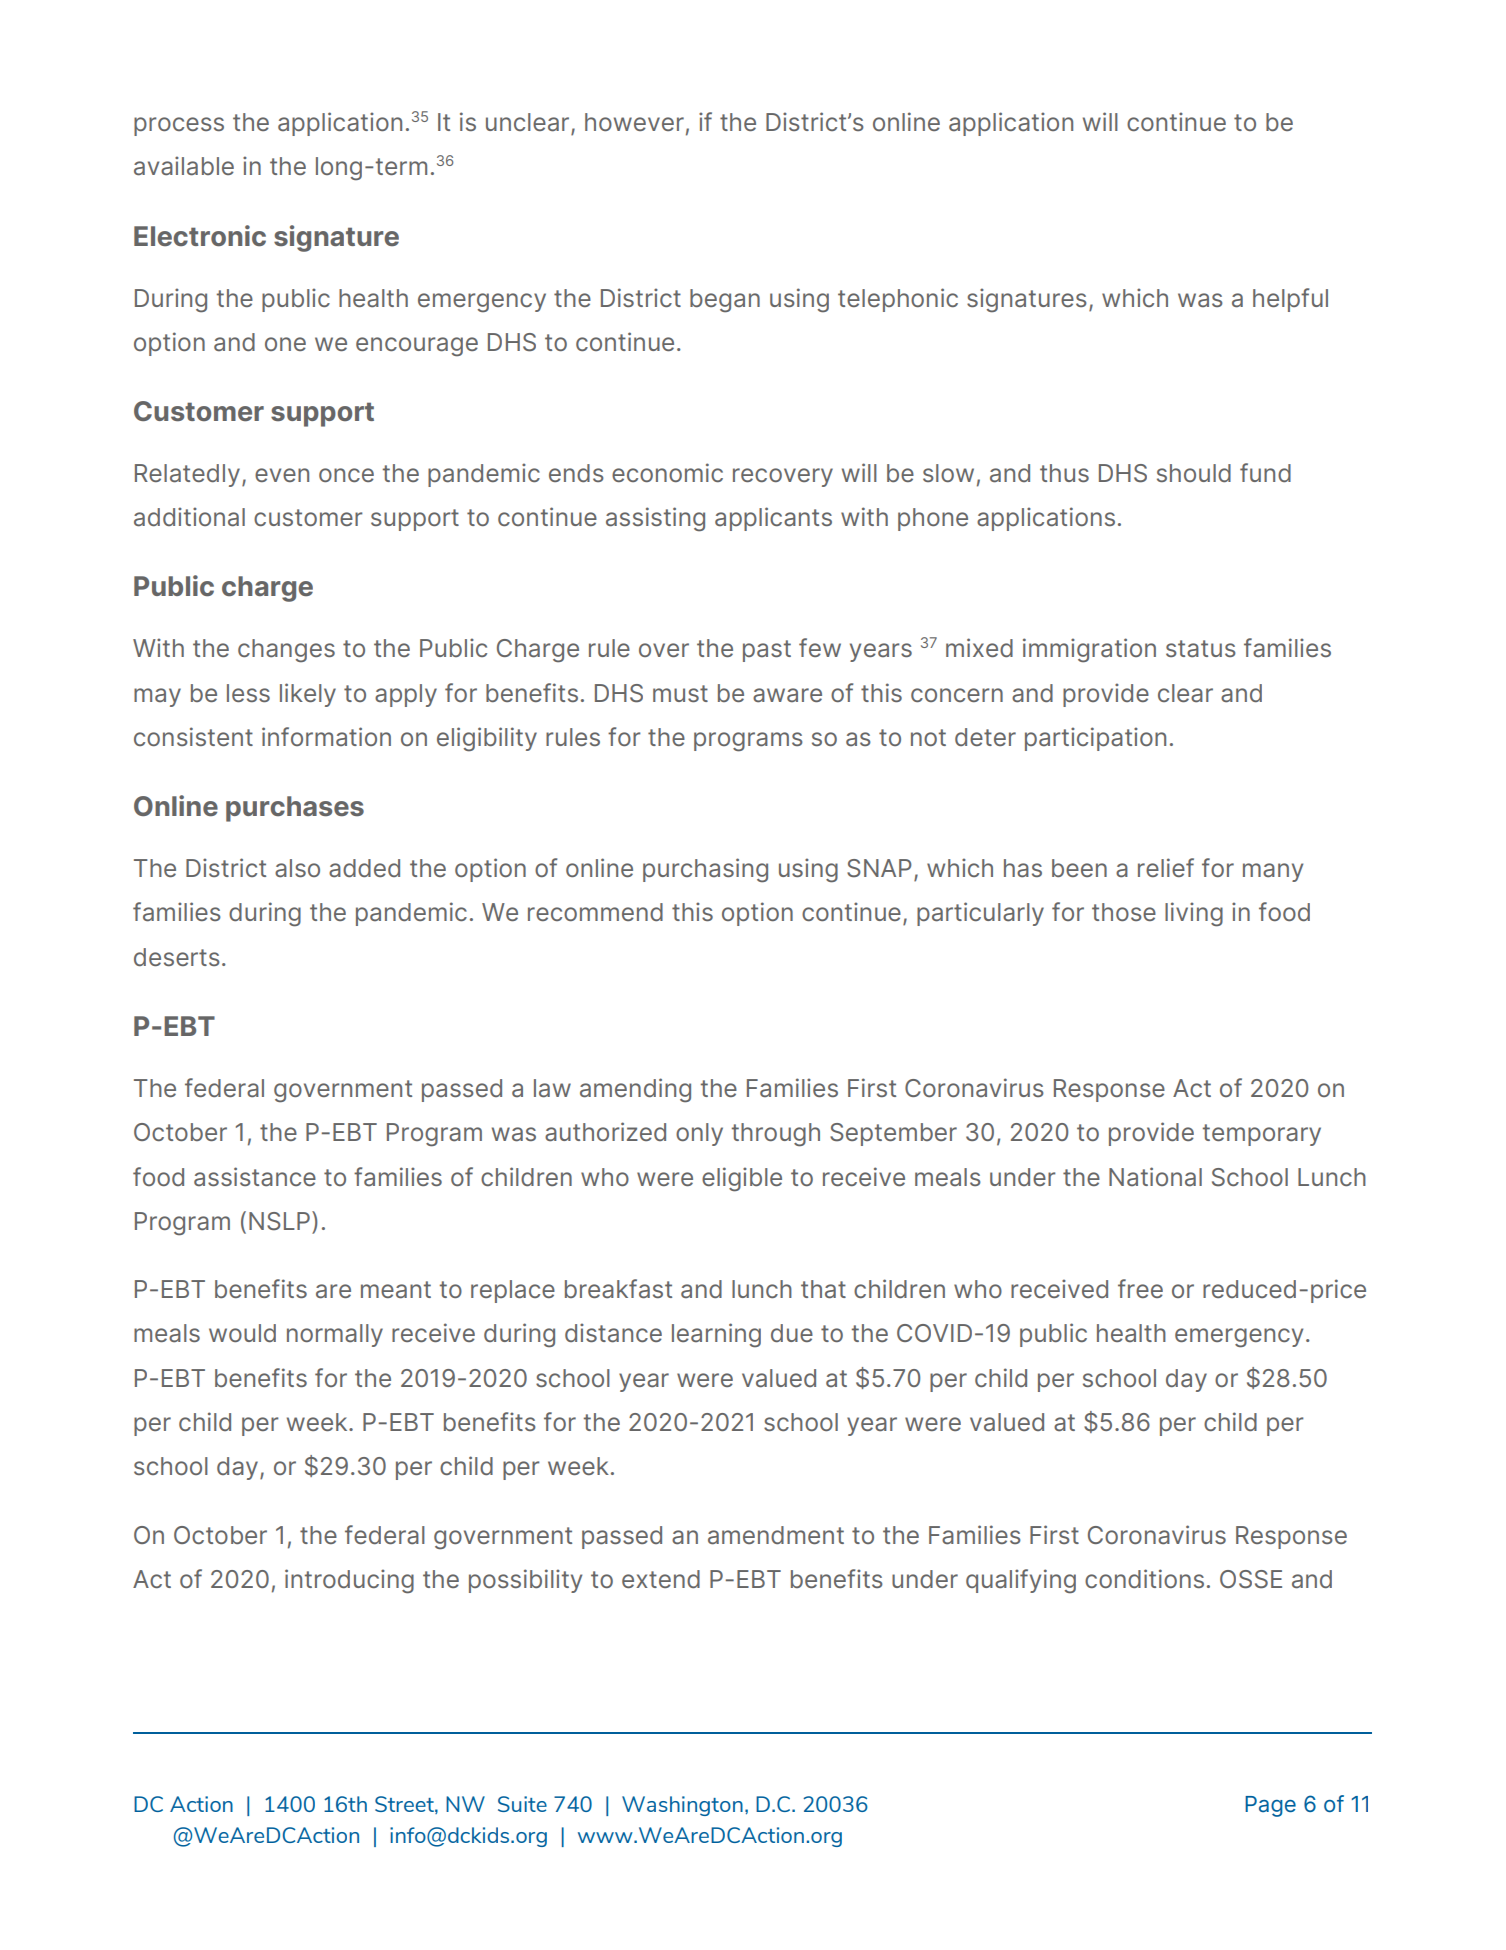 The width and height of the document is (1506, 1950). I want to click on available, so click(184, 166).
